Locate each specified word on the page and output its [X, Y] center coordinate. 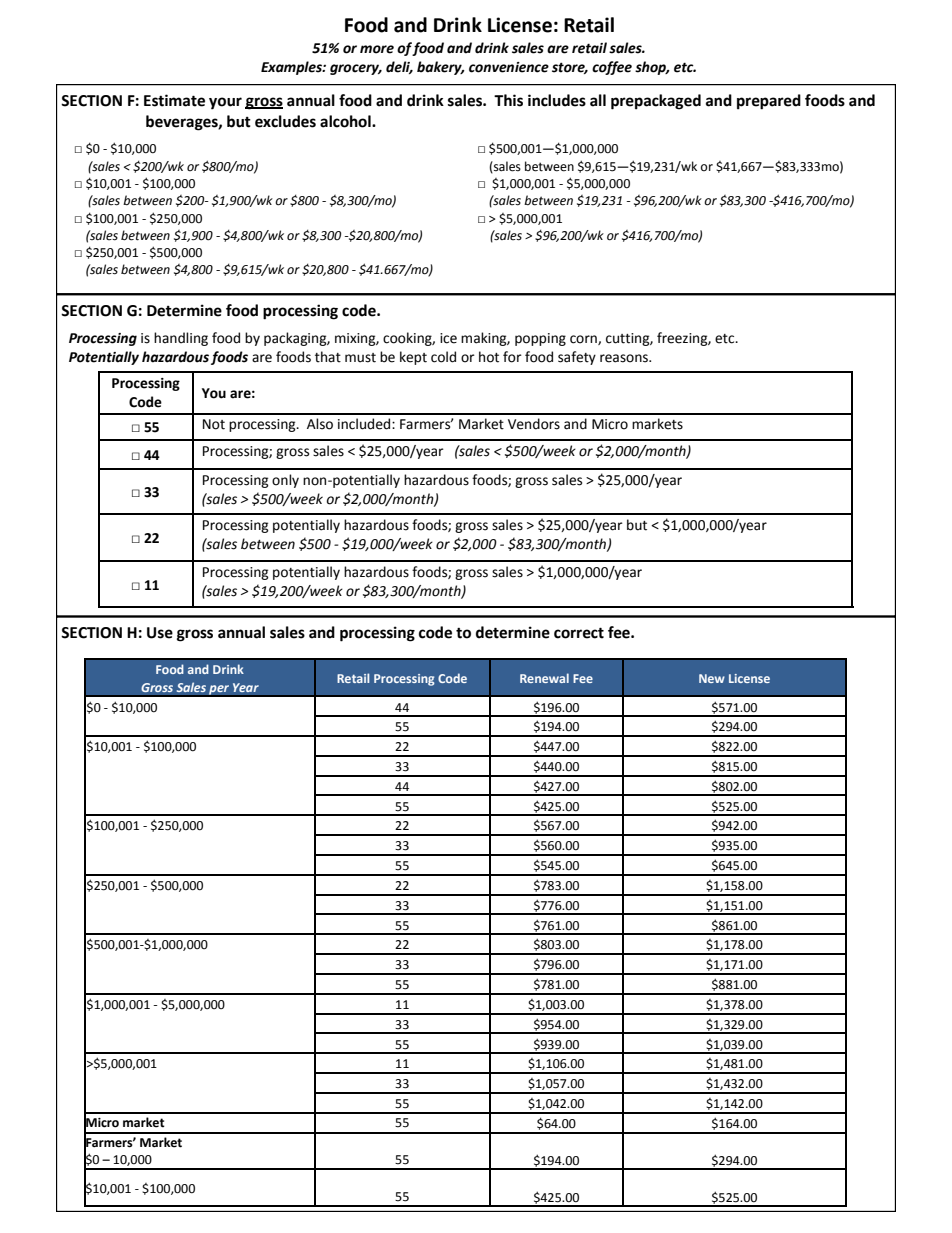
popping [540, 339]
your [225, 103]
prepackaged [656, 102]
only [285, 481]
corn [584, 340]
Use [160, 633]
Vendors [534, 424]
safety [577, 358]
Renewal [544, 678]
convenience [509, 67]
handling [181, 339]
